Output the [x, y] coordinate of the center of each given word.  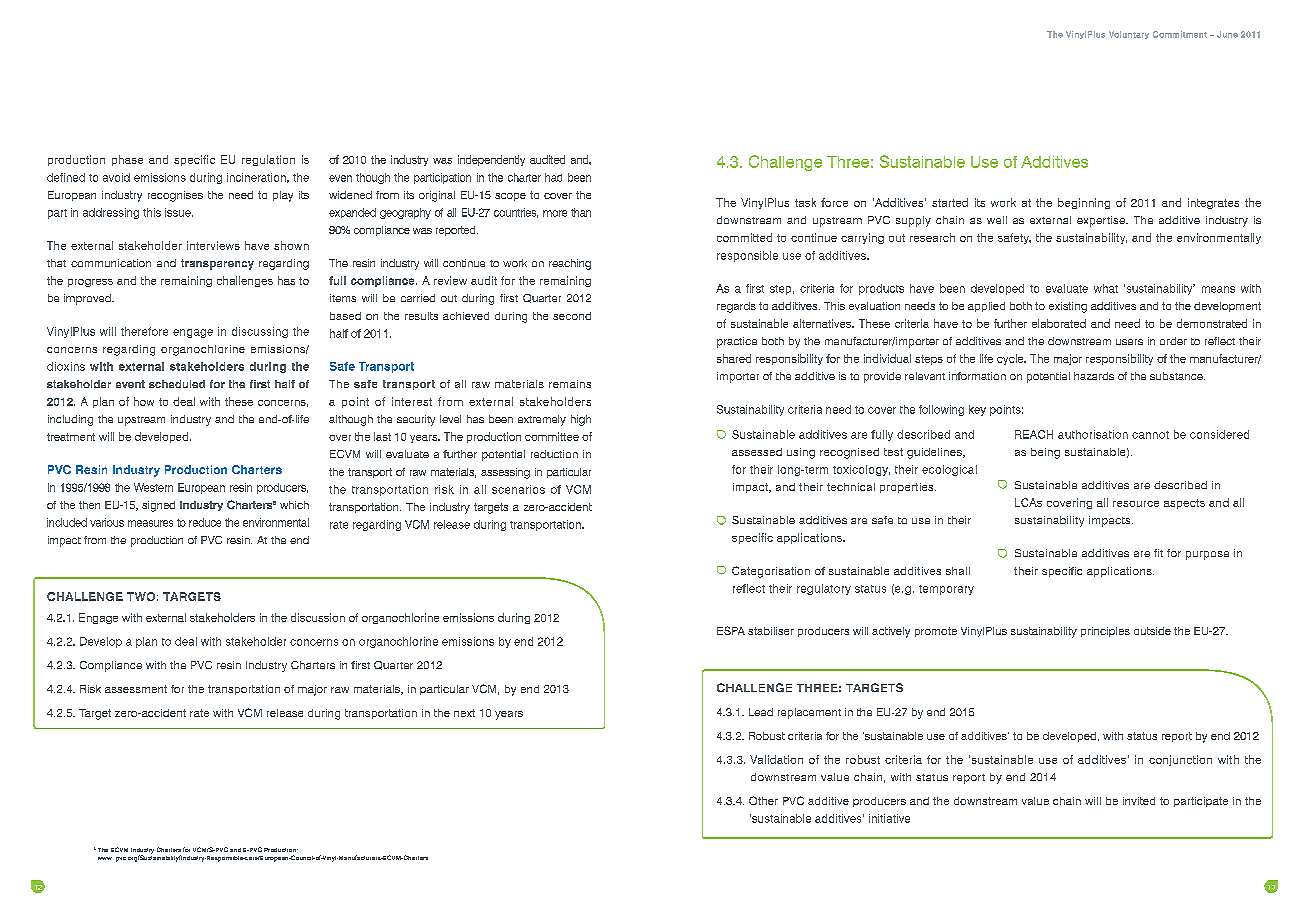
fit [1158, 553]
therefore [144, 331]
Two [141, 596]
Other [763, 800]
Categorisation [771, 572]
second [572, 316]
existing [1068, 307]
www [105, 858]
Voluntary [1129, 35]
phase [127, 160]
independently [491, 160]
